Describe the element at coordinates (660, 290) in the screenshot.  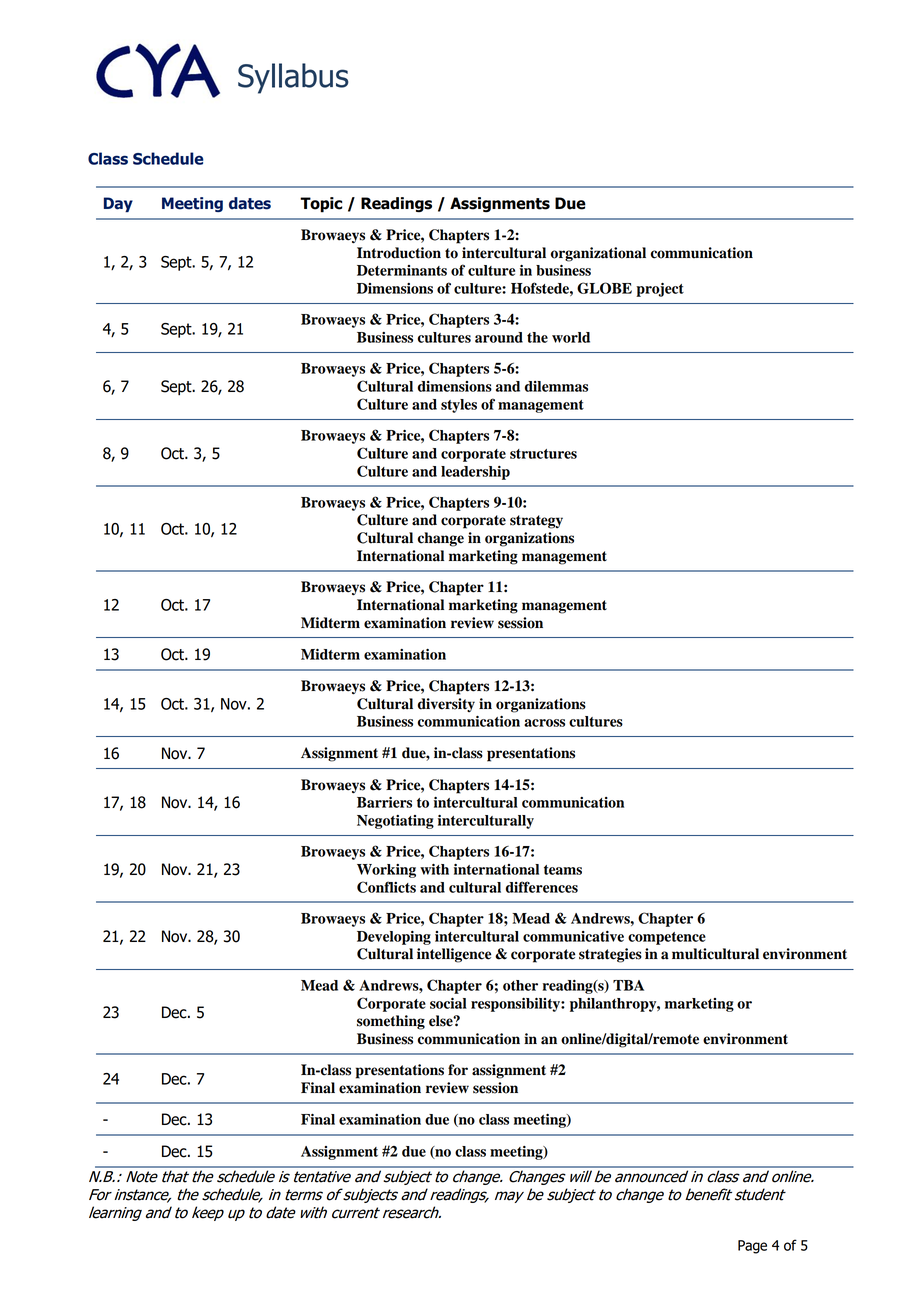
I see `project` at that location.
